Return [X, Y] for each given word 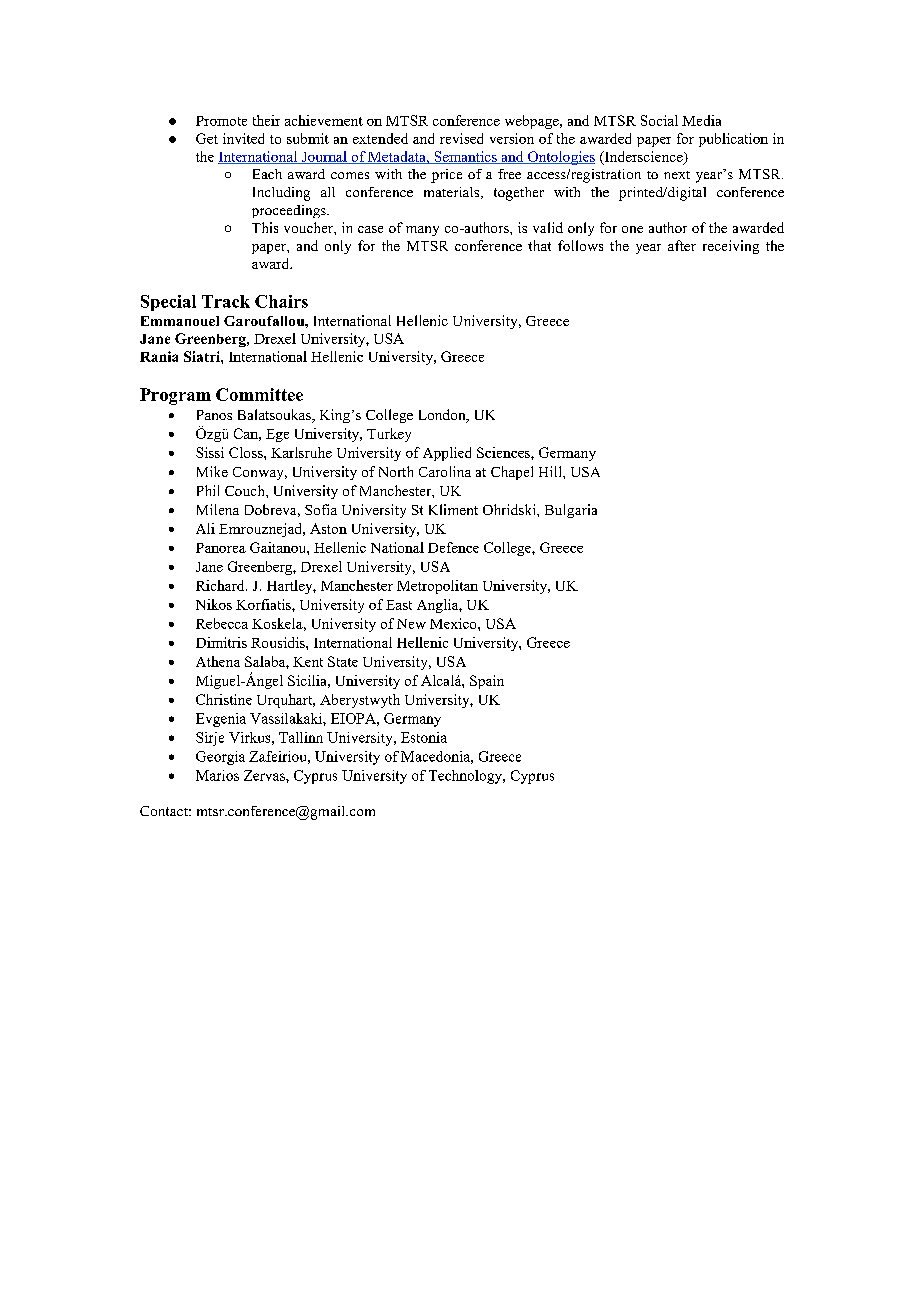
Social [659, 120]
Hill [551, 471]
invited [243, 138]
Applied [447, 454]
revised [461, 138]
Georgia [220, 758]
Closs [247, 452]
